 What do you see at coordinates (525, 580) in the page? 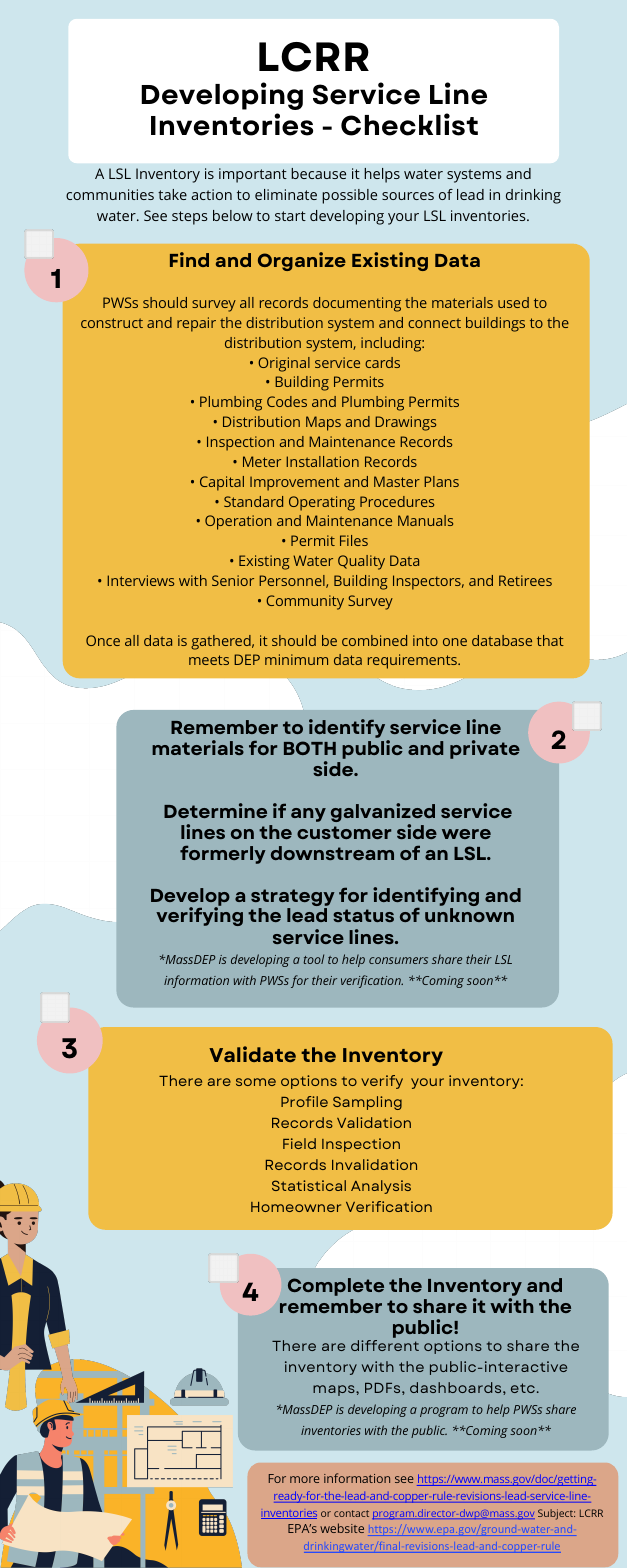
I see `Retirees` at bounding box center [525, 580].
